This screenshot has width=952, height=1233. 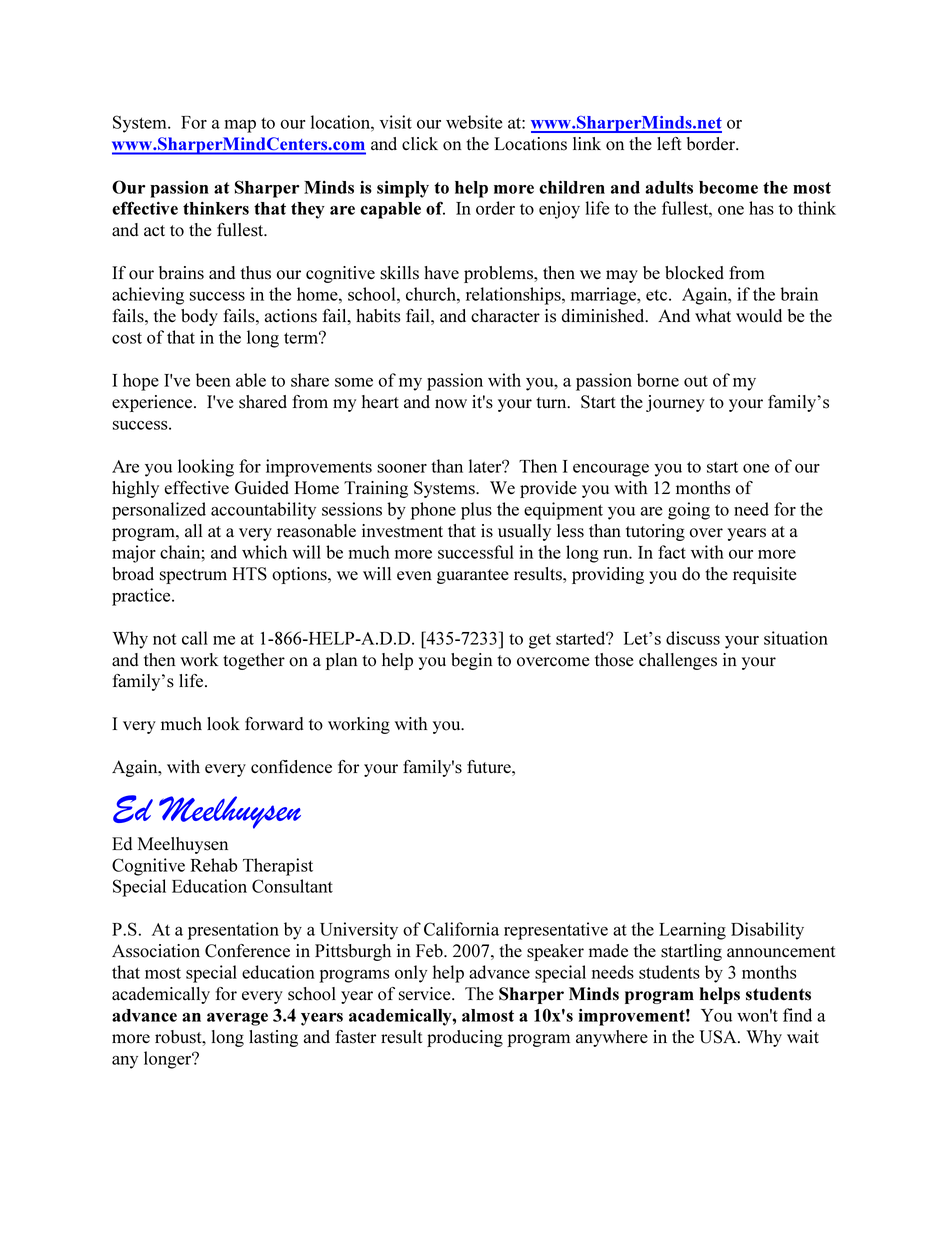 What do you see at coordinates (240, 126) in the screenshot?
I see `map` at bounding box center [240, 126].
